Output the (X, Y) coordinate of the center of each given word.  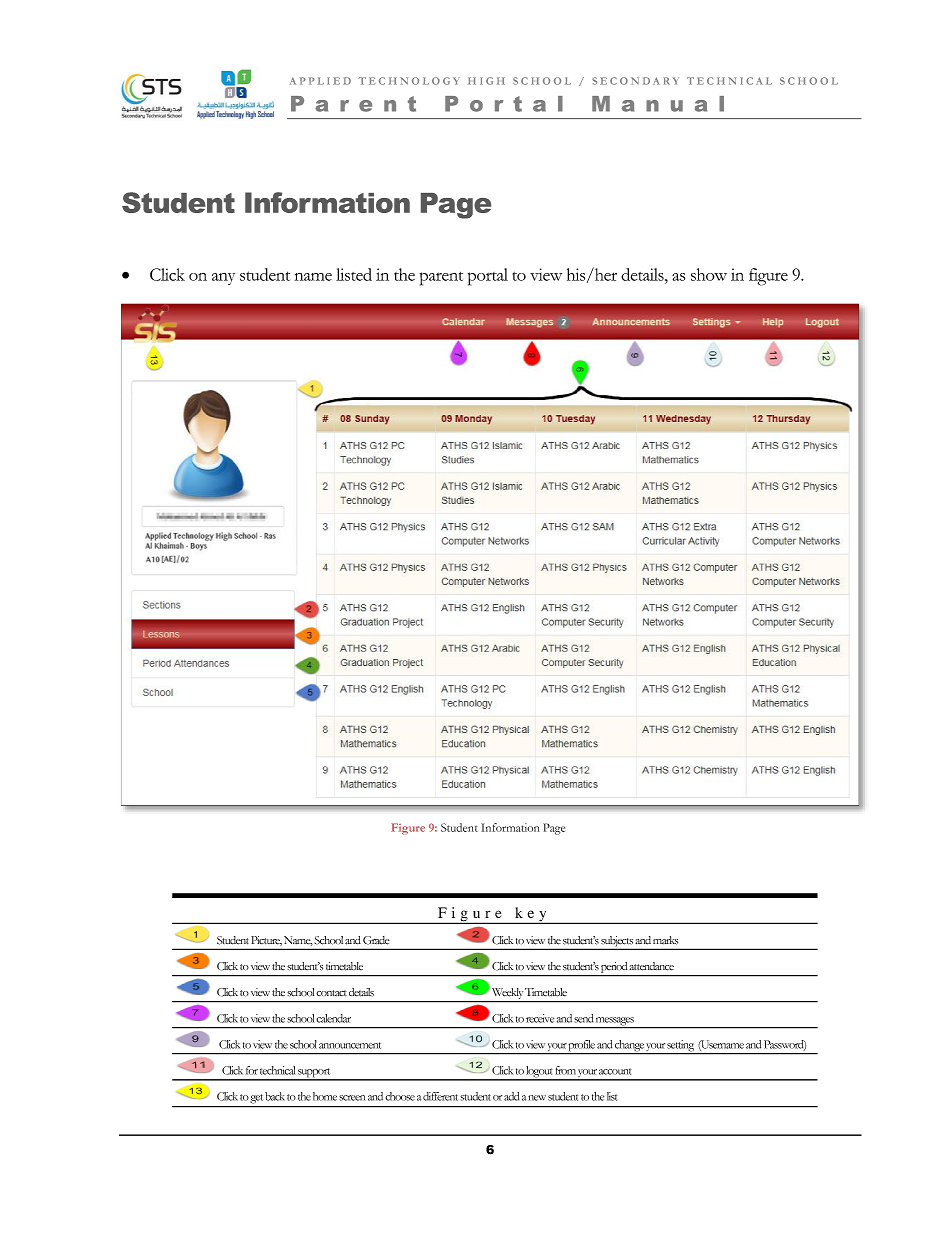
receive (540, 1018)
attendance (651, 966)
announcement (350, 1045)
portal (488, 277)
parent (441, 279)
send (583, 1018)
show (709, 274)
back (275, 1096)
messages (615, 1022)
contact (331, 993)
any (223, 279)
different (440, 1096)
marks (665, 940)
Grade (376, 940)
